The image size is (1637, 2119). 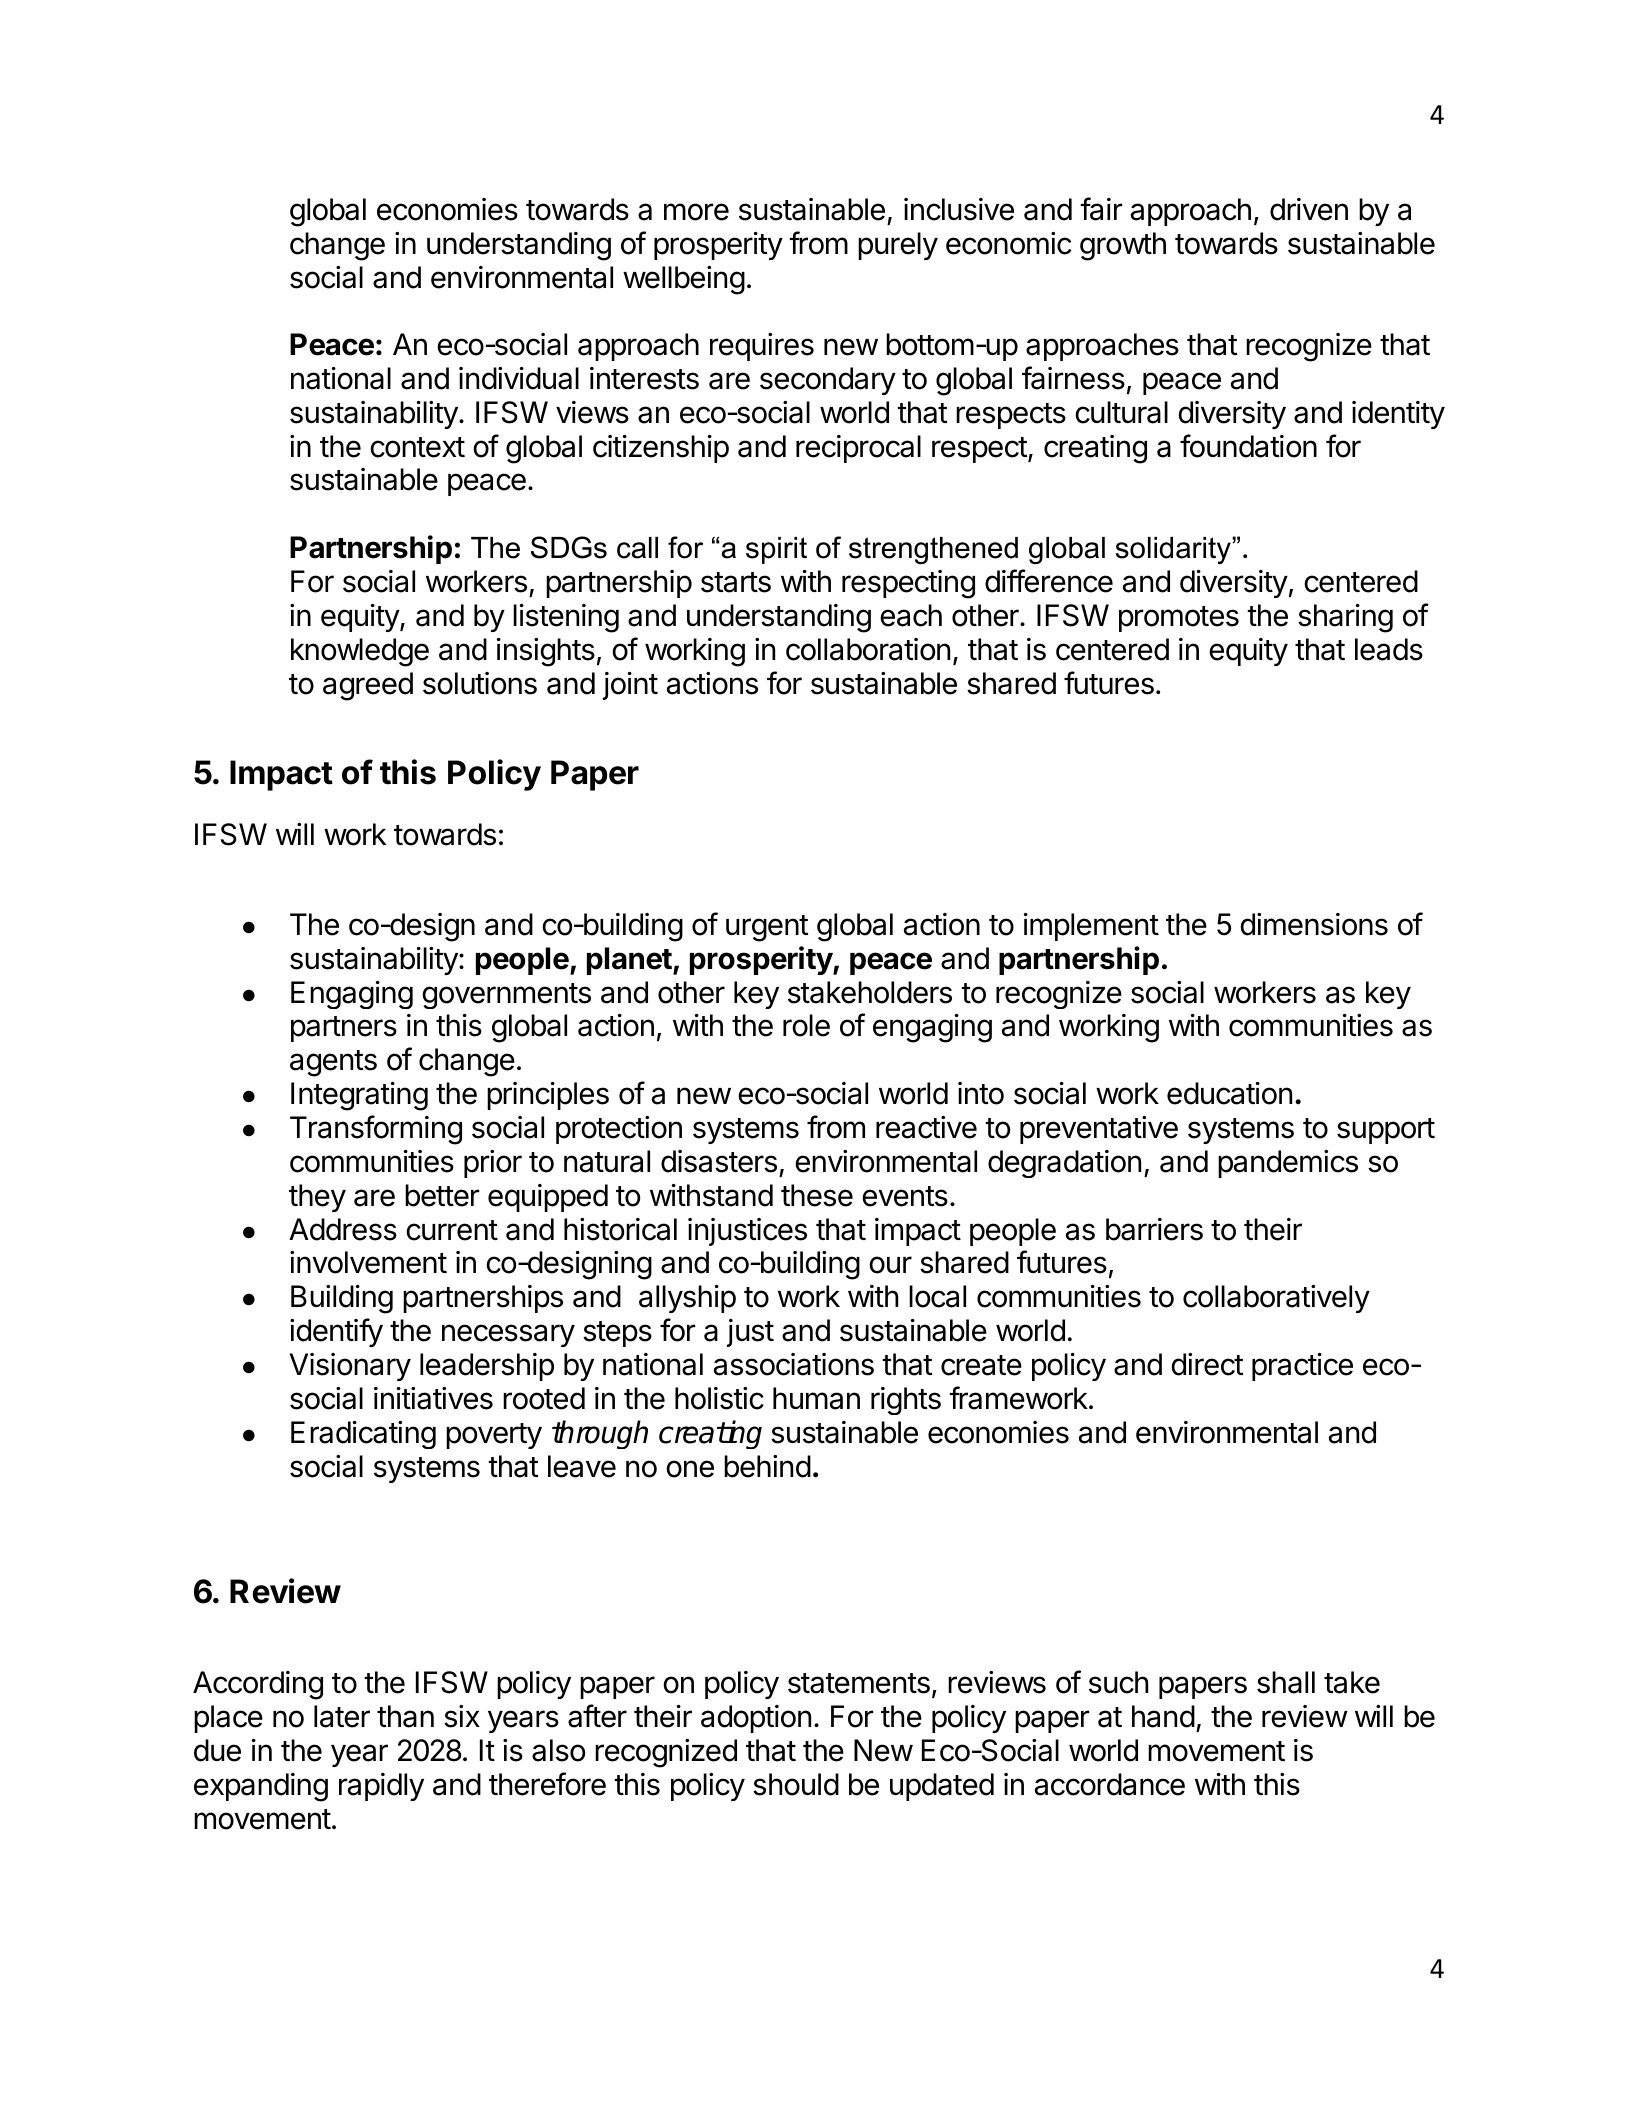 What do you see at coordinates (756, 1719) in the document?
I see `adoption` at bounding box center [756, 1719].
